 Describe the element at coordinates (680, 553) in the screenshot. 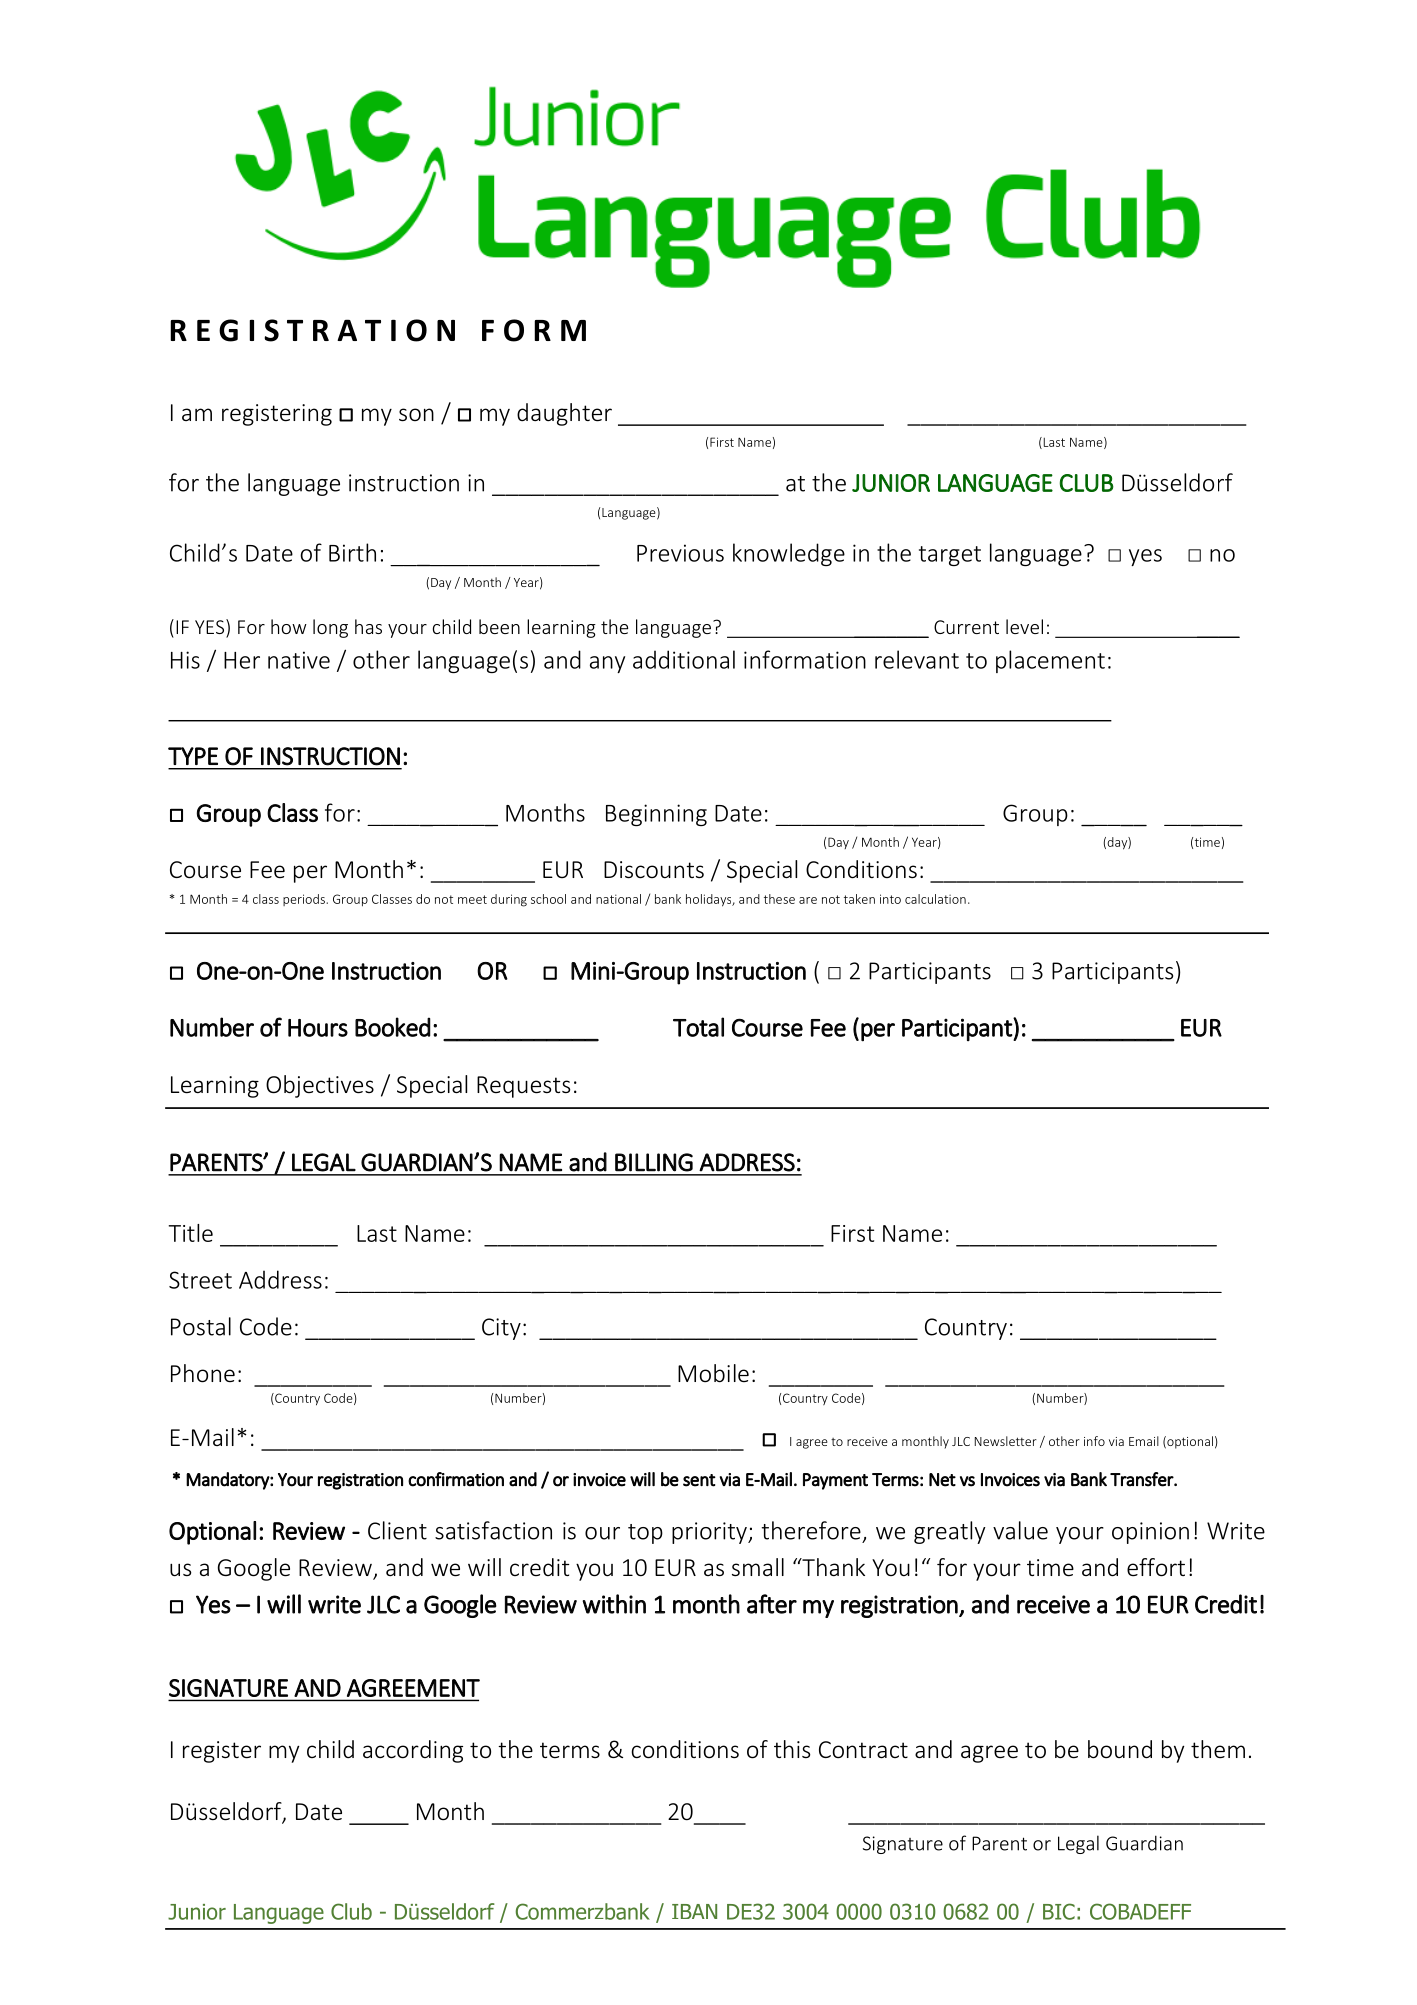

I see `Previous` at that location.
